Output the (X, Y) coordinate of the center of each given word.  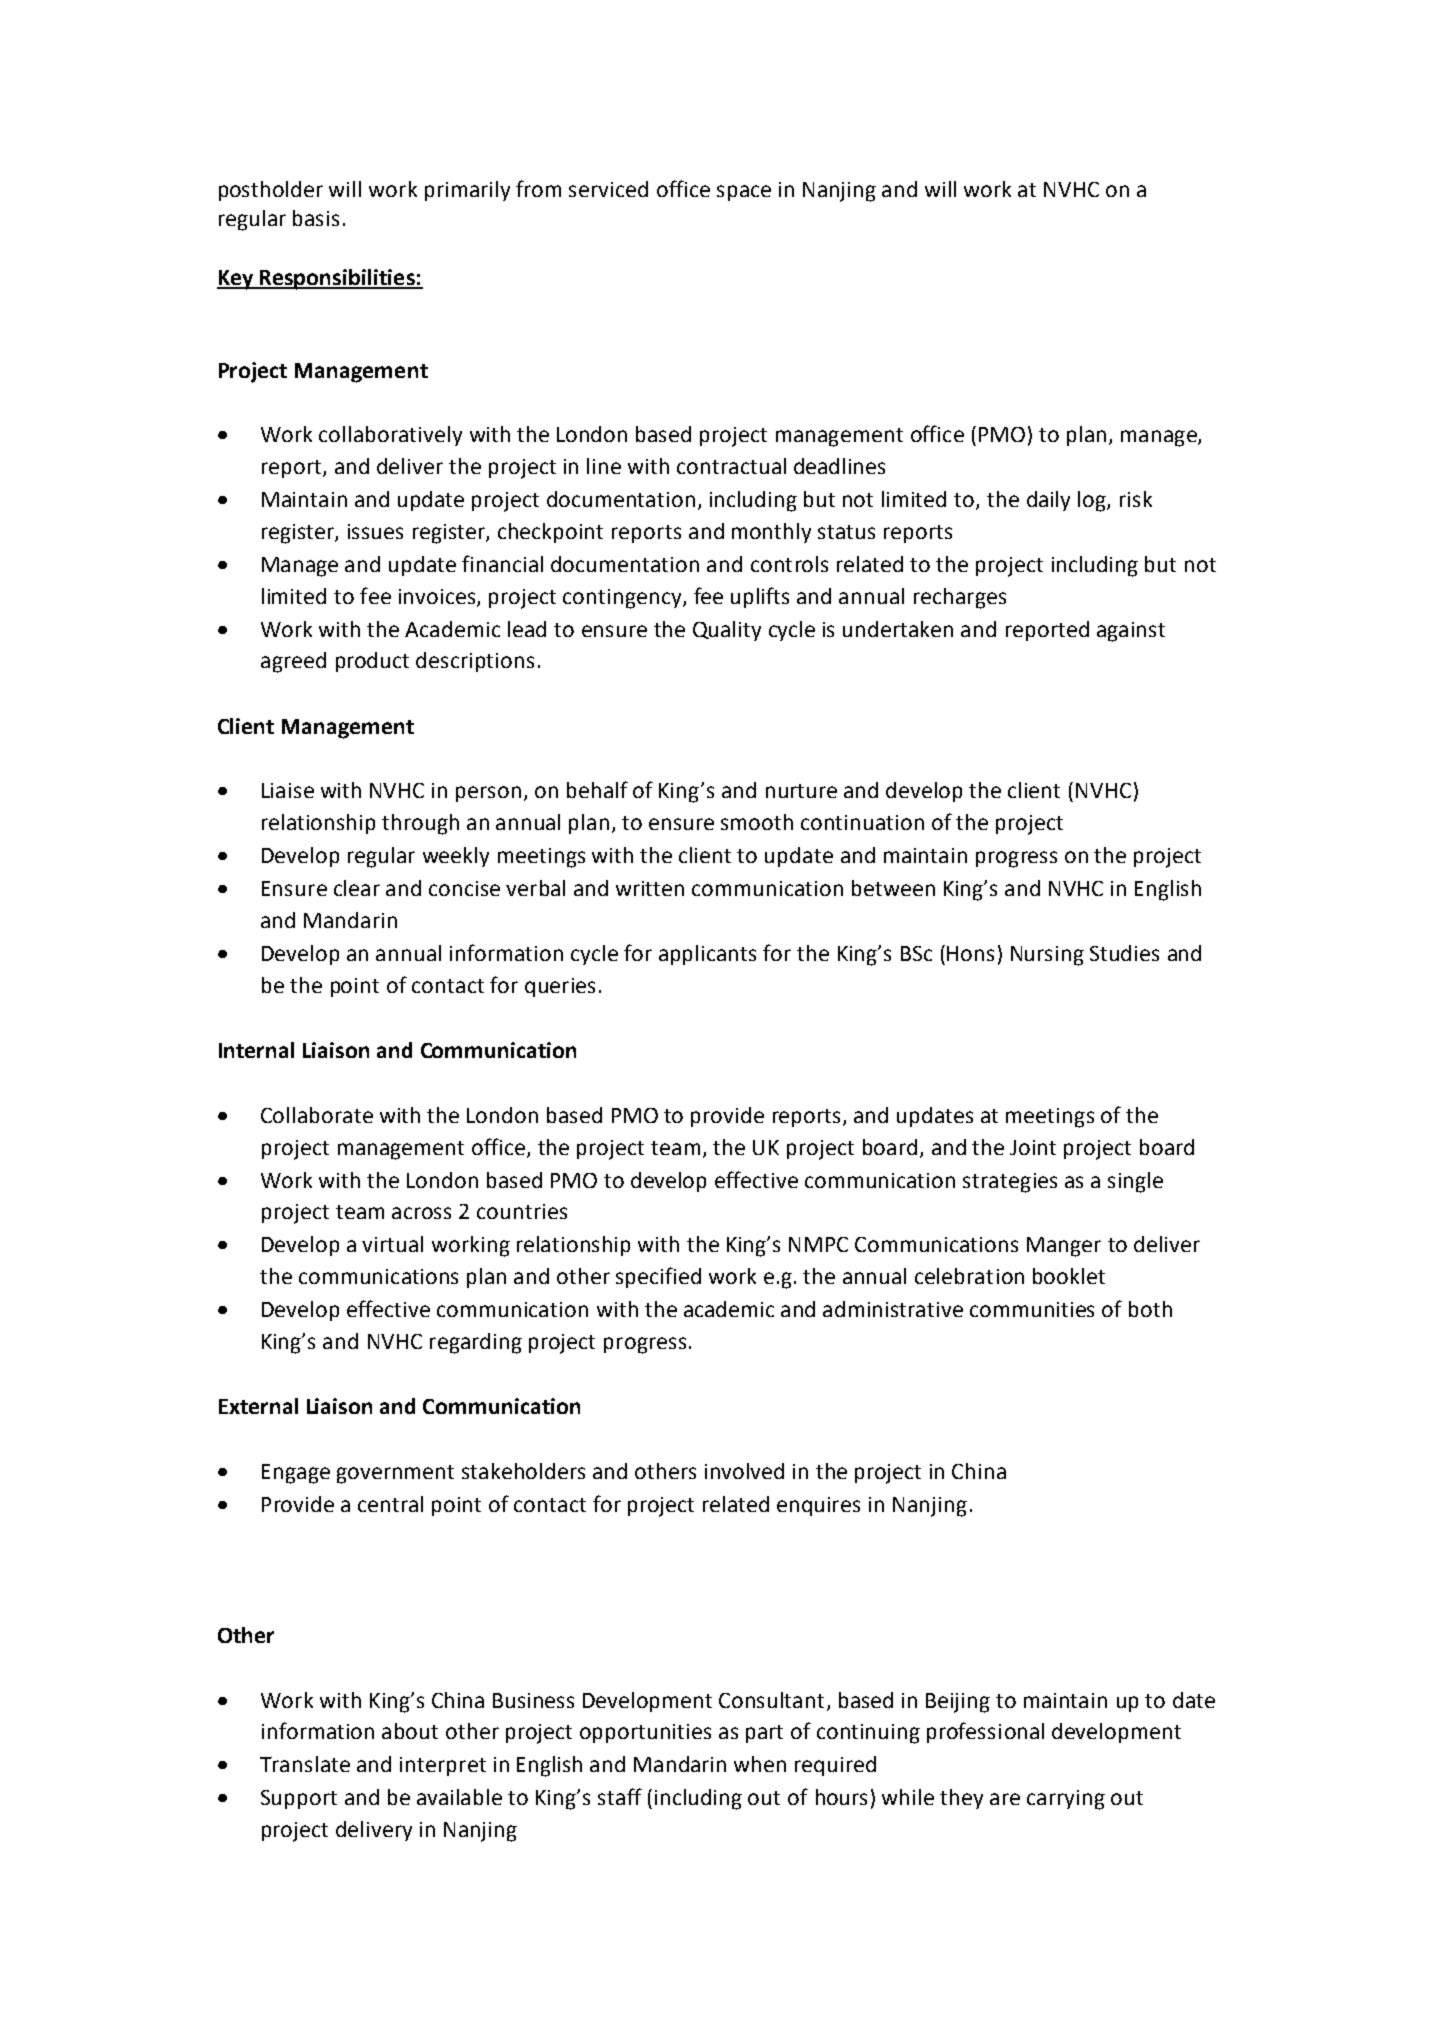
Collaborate (317, 1115)
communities (1032, 1309)
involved (744, 1471)
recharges (960, 598)
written (650, 888)
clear (357, 888)
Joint (1033, 1147)
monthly (771, 533)
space (744, 193)
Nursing (1047, 956)
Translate (305, 1764)
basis (316, 218)
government (395, 1474)
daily (1048, 501)
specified (658, 1277)
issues (375, 531)
